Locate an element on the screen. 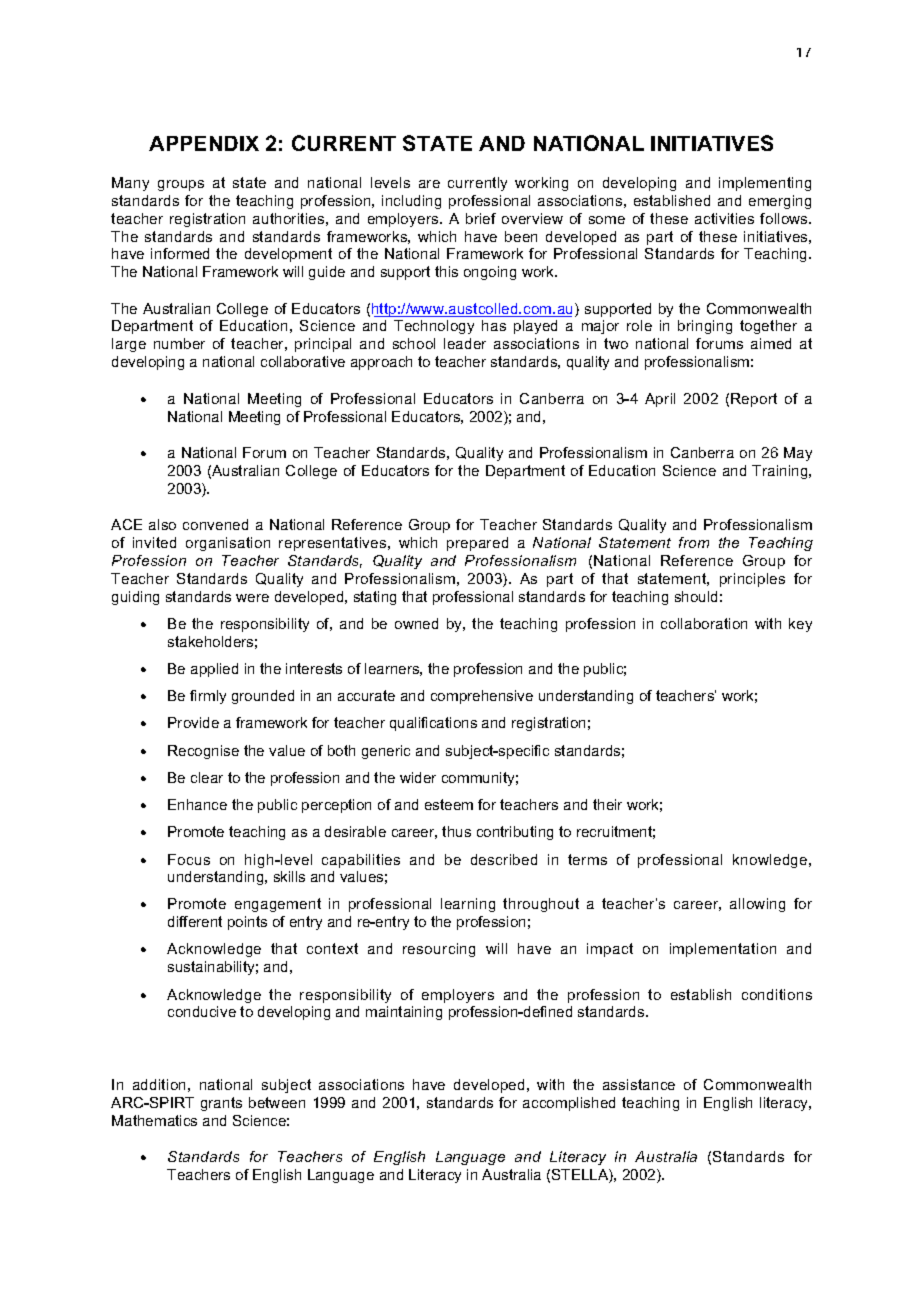 This screenshot has height=1308, width=924. implementing is located at coordinates (765, 184).
